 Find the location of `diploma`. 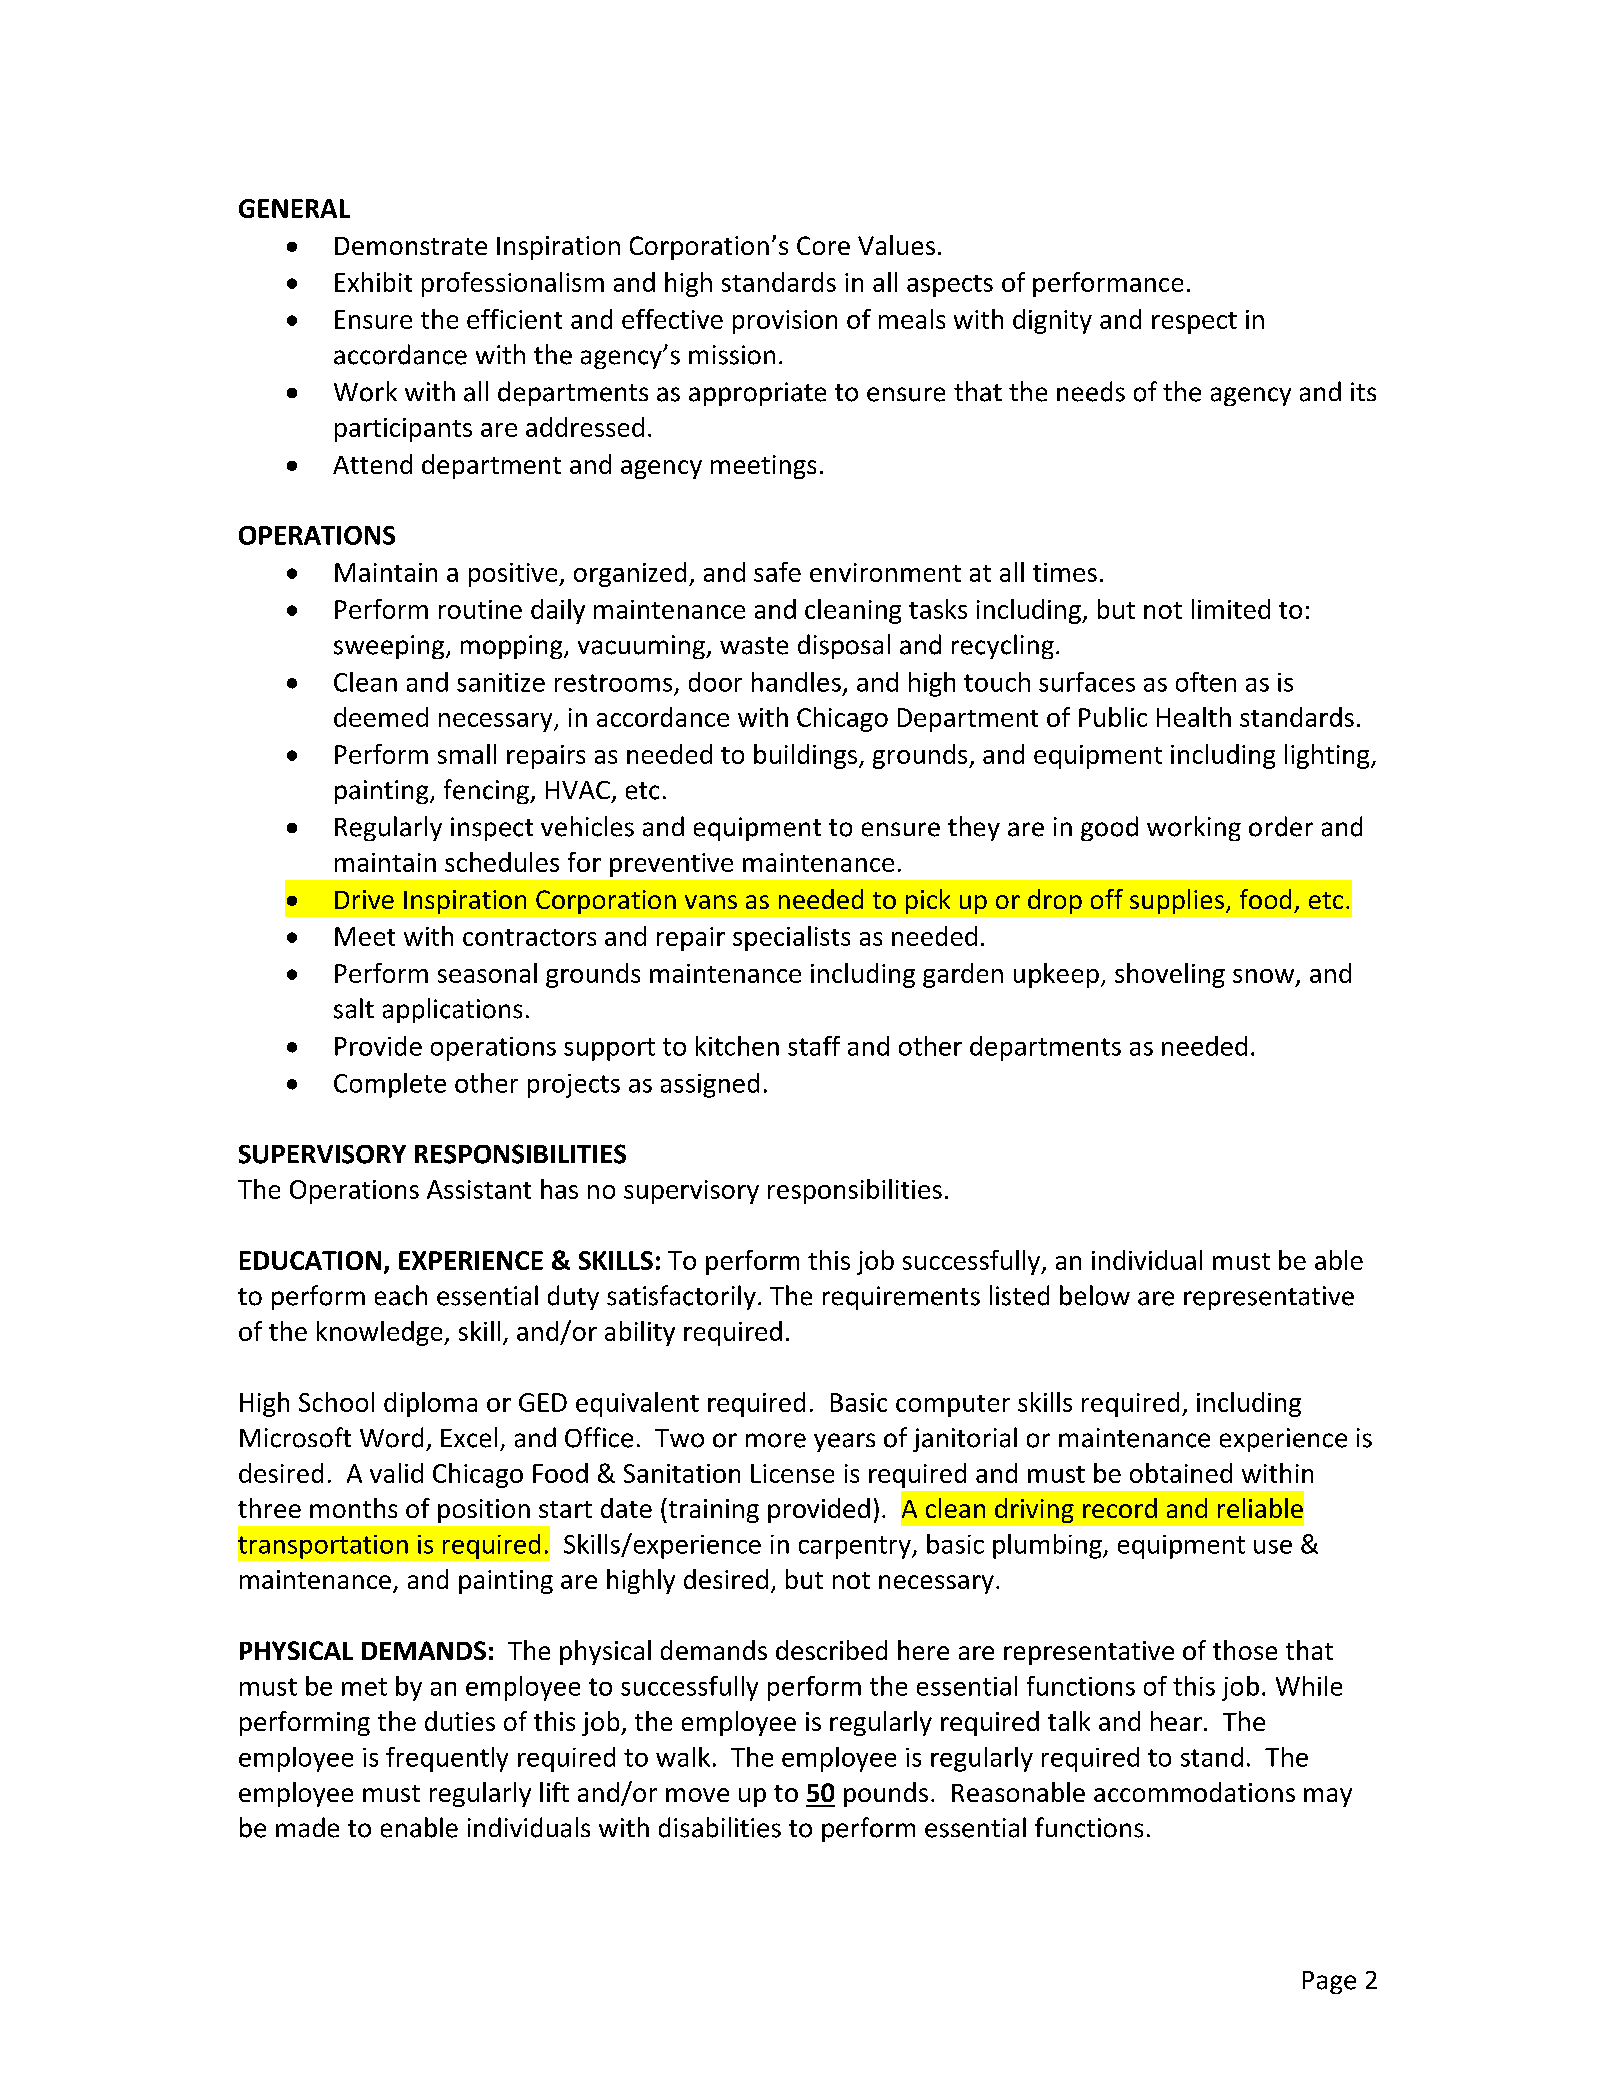

diploma is located at coordinates (430, 1404).
